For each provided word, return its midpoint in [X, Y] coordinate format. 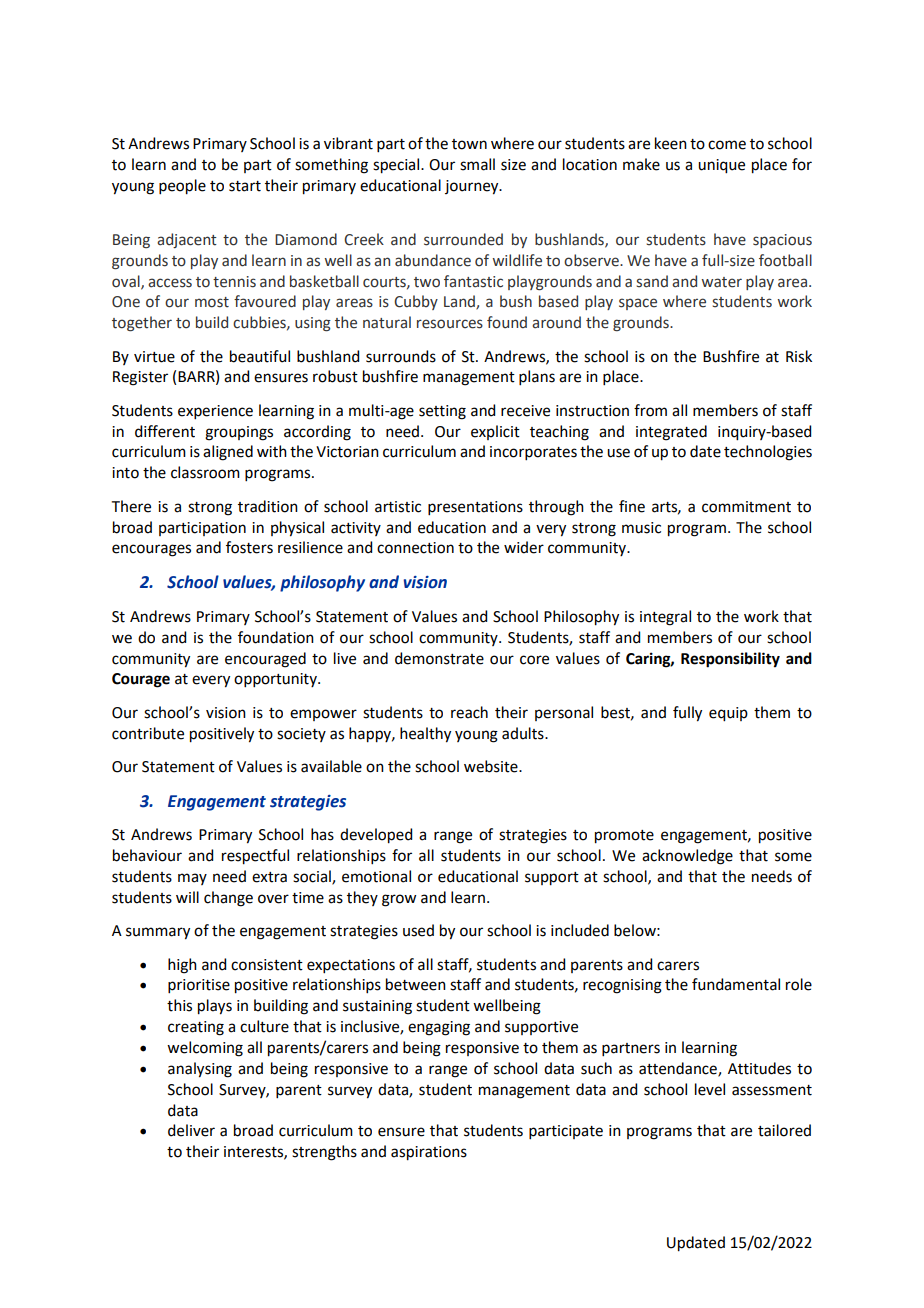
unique [721, 166]
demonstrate [439, 658]
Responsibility [730, 660]
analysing [200, 1070]
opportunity [276, 680]
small [477, 164]
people [182, 187]
